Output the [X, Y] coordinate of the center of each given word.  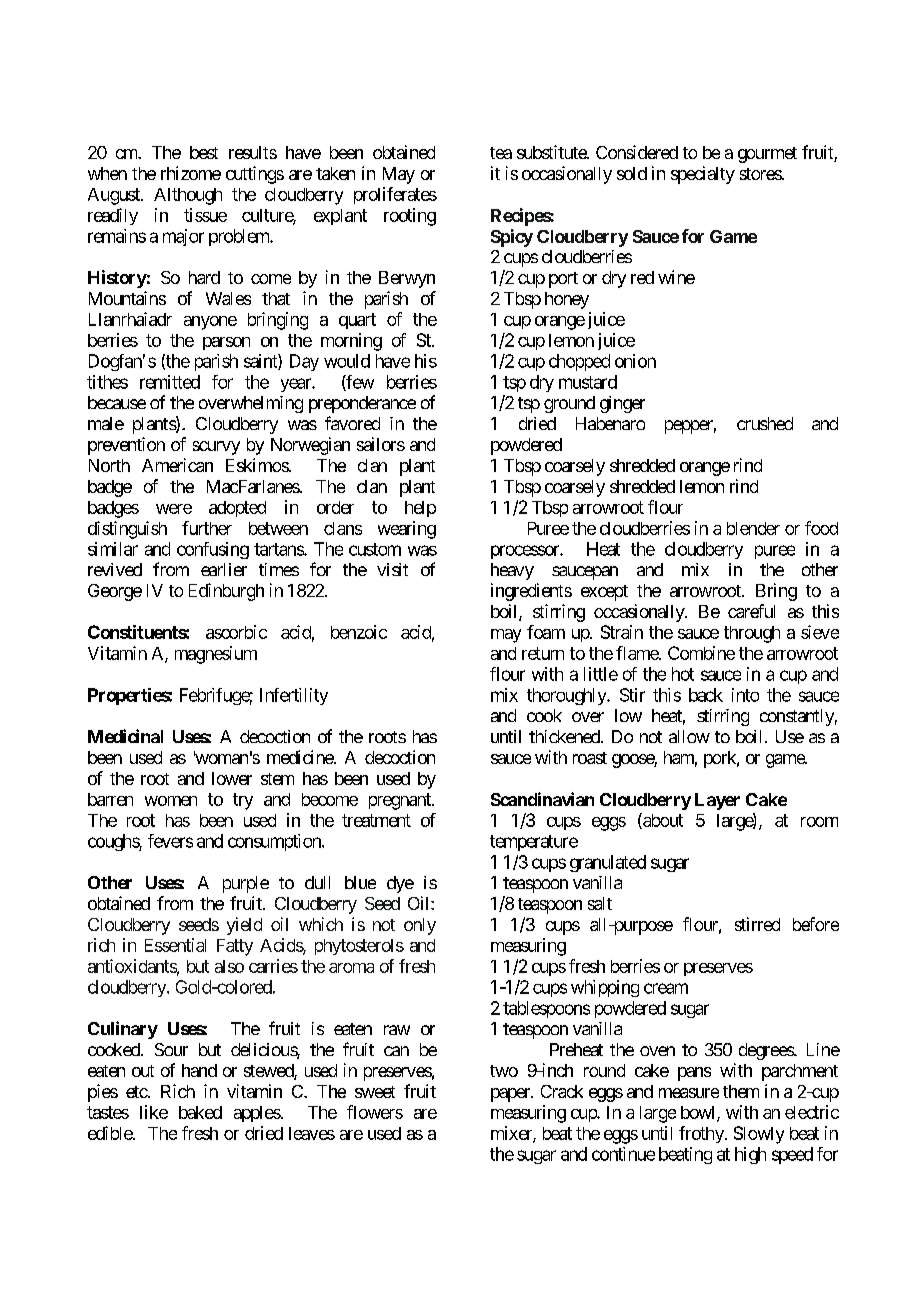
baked [200, 1112]
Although [188, 196]
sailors [381, 444]
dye [400, 884]
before [816, 924]
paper [511, 1095]
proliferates [395, 195]
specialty [703, 175]
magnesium [216, 655]
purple [246, 884]
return [543, 653]
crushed [765, 423]
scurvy [216, 448]
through [752, 634]
